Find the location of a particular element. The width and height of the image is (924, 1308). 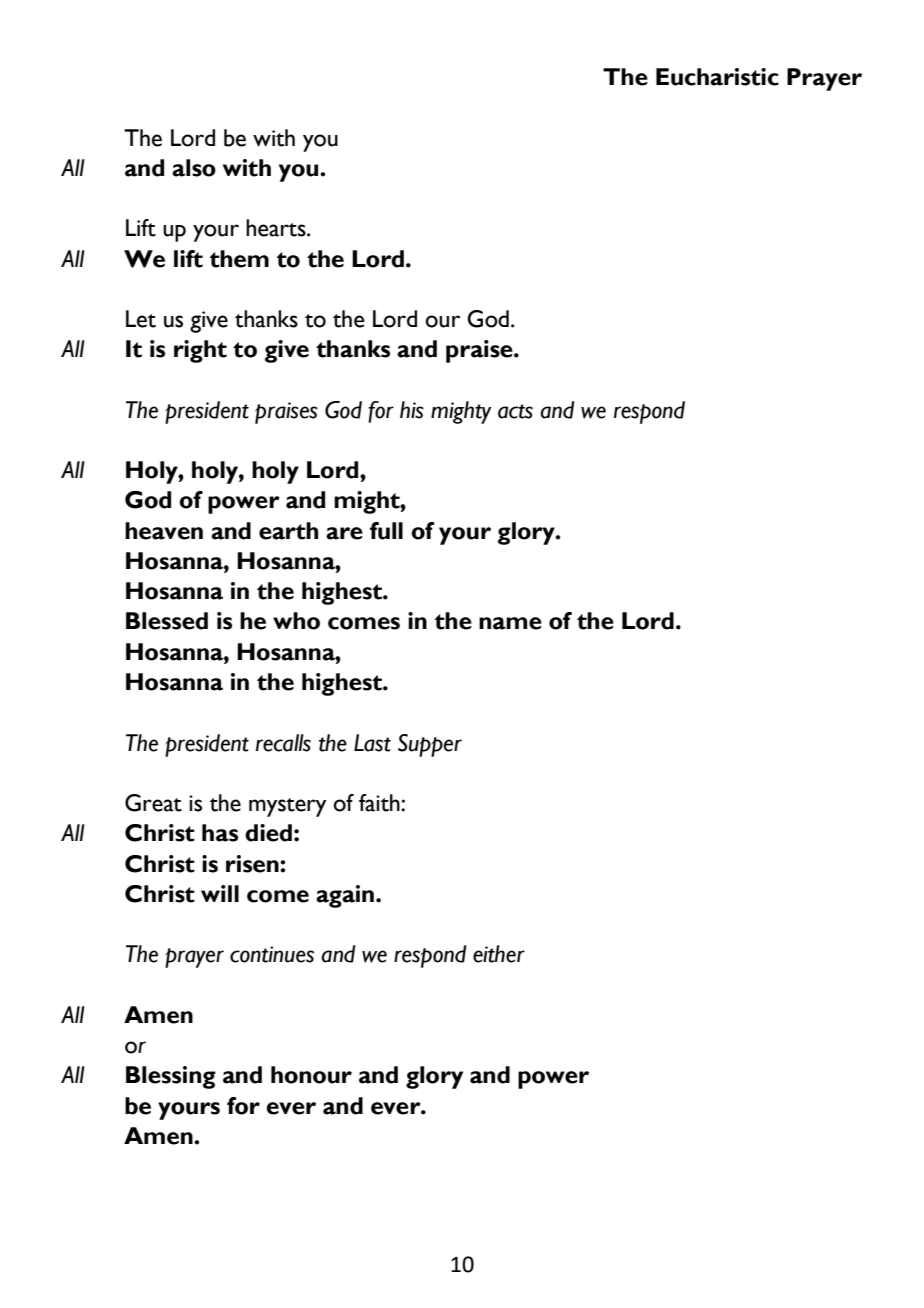

also is located at coordinates (194, 168).
